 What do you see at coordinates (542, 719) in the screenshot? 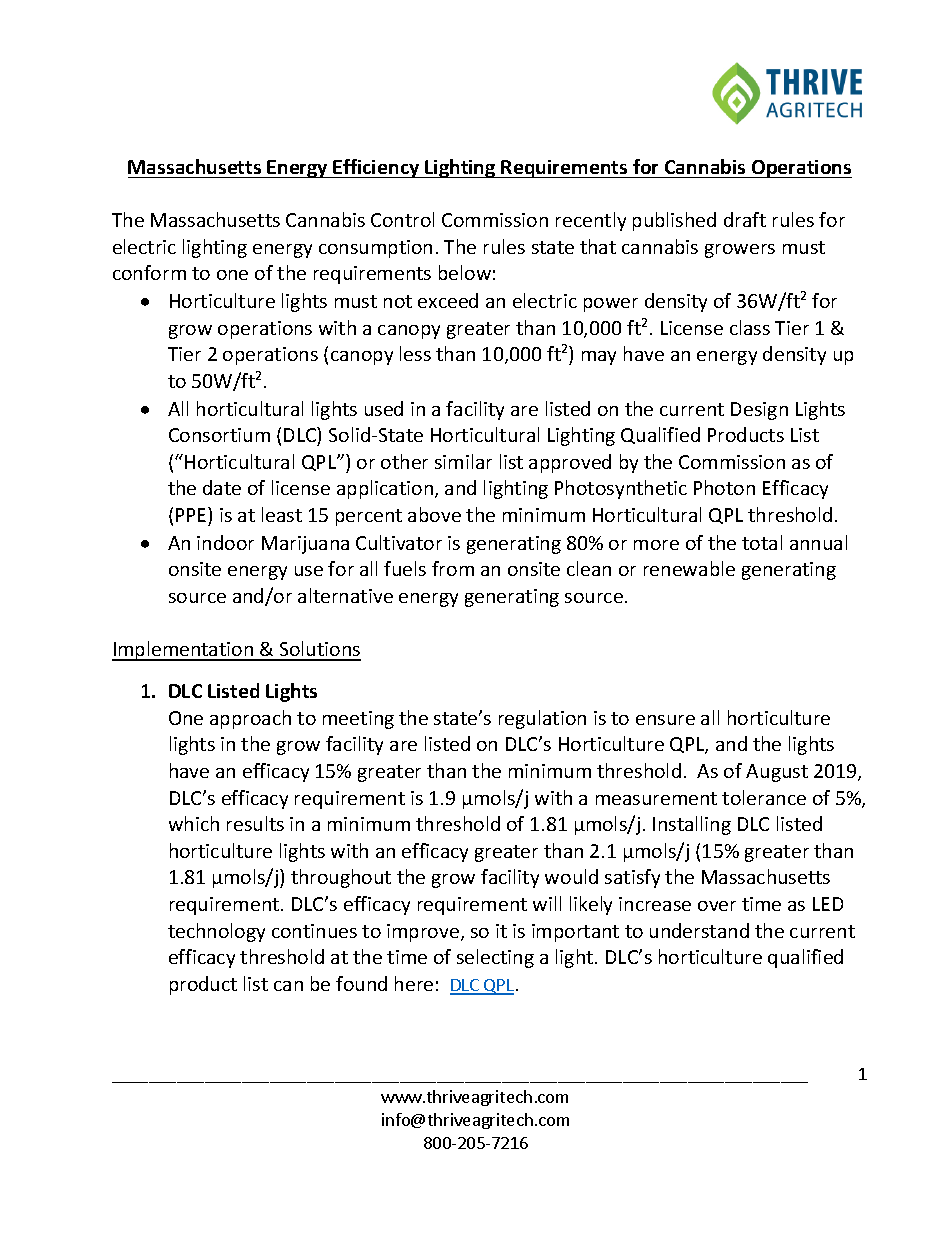
I see `regulation` at bounding box center [542, 719].
